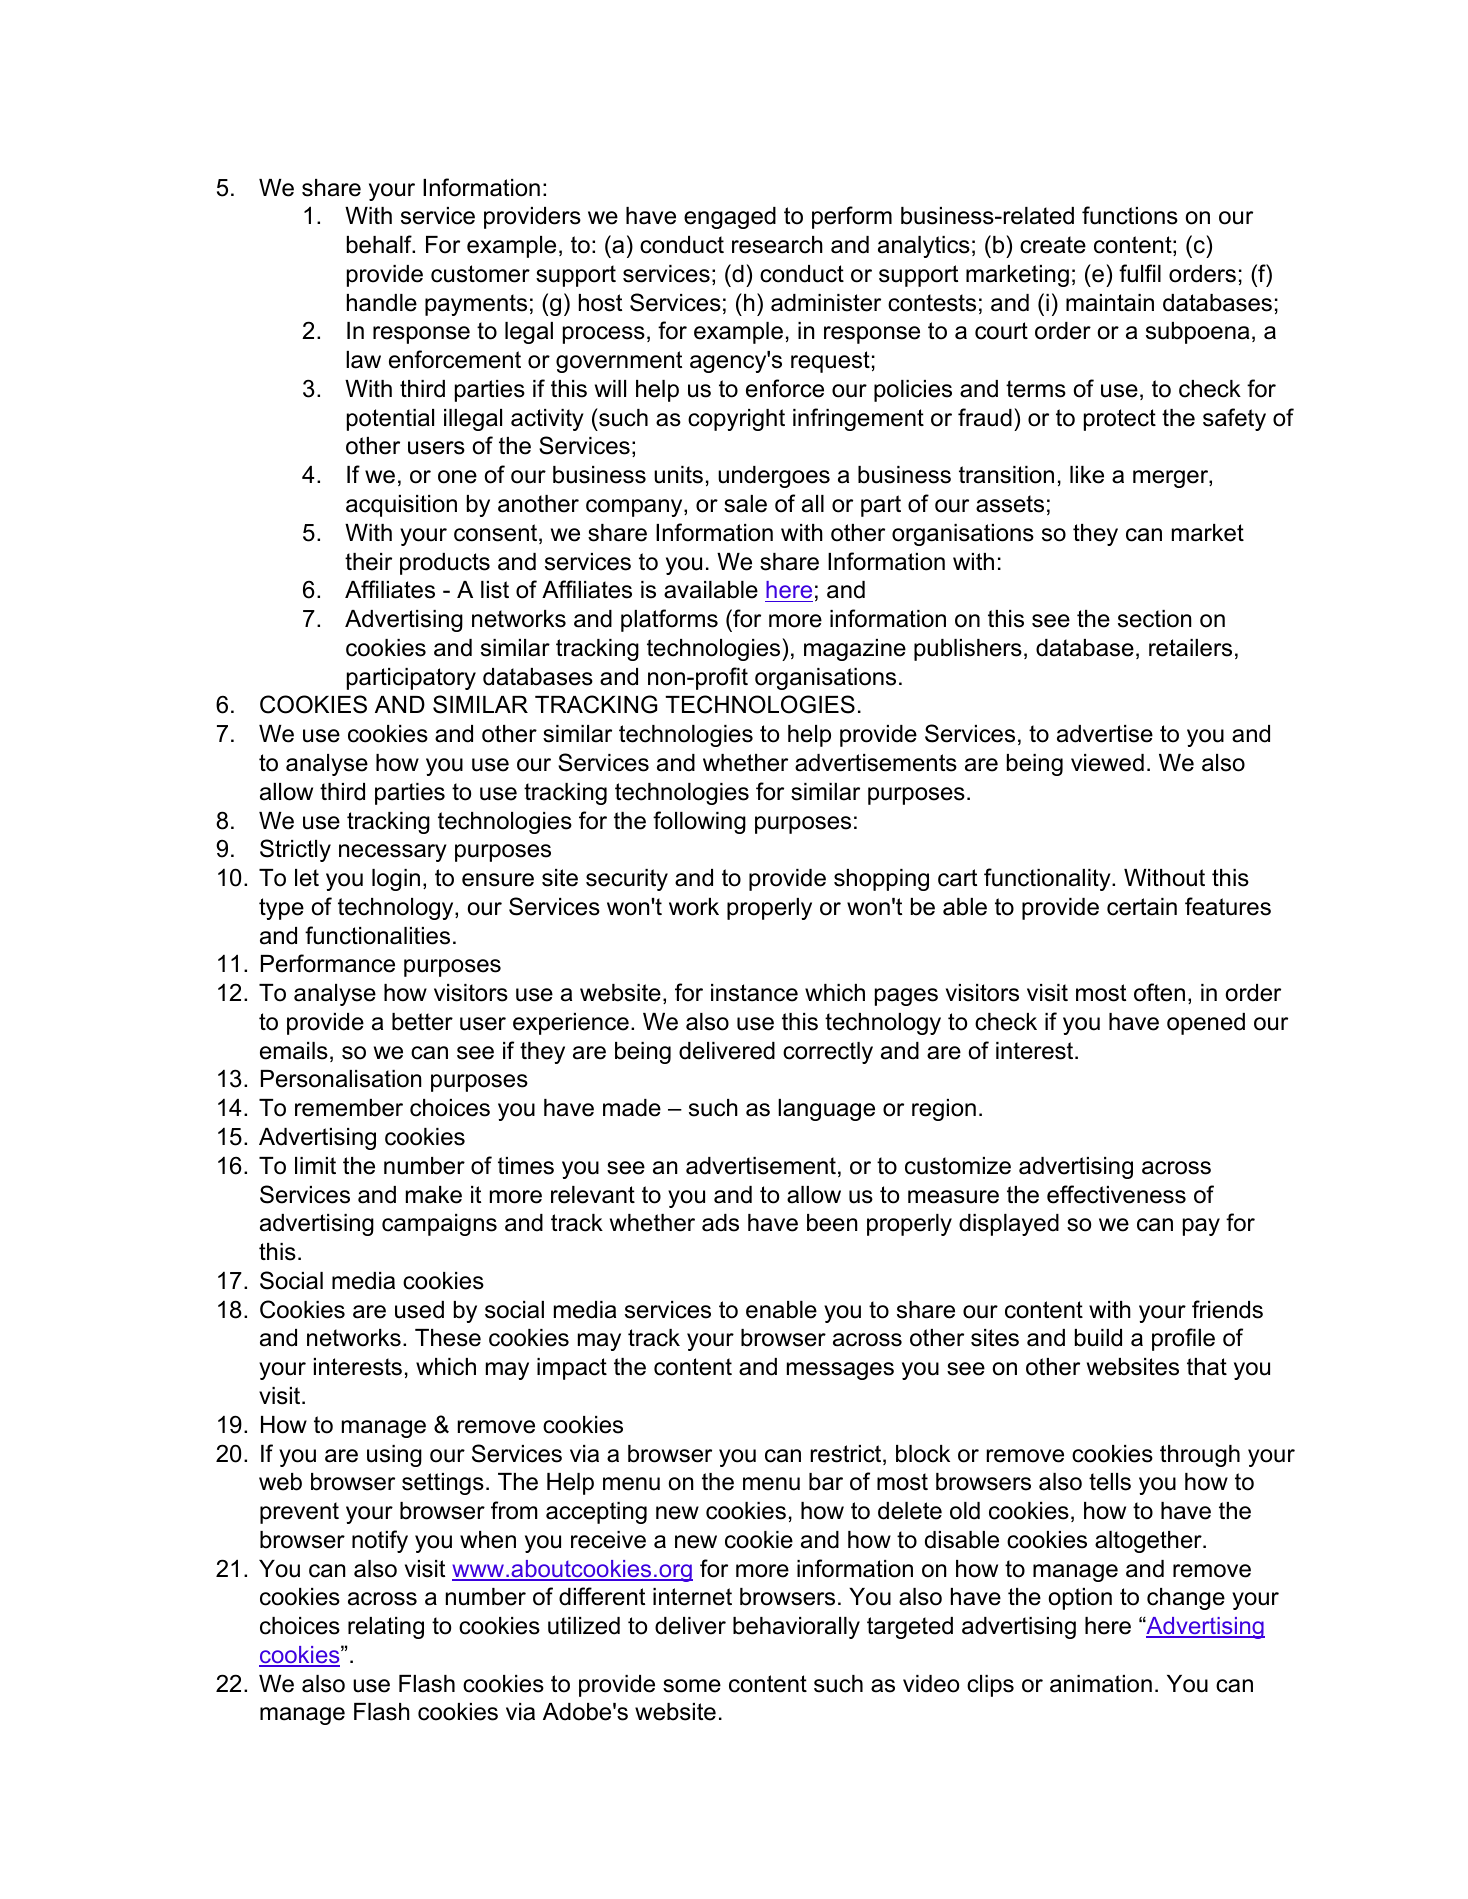  I want to click on instance, so click(754, 993).
